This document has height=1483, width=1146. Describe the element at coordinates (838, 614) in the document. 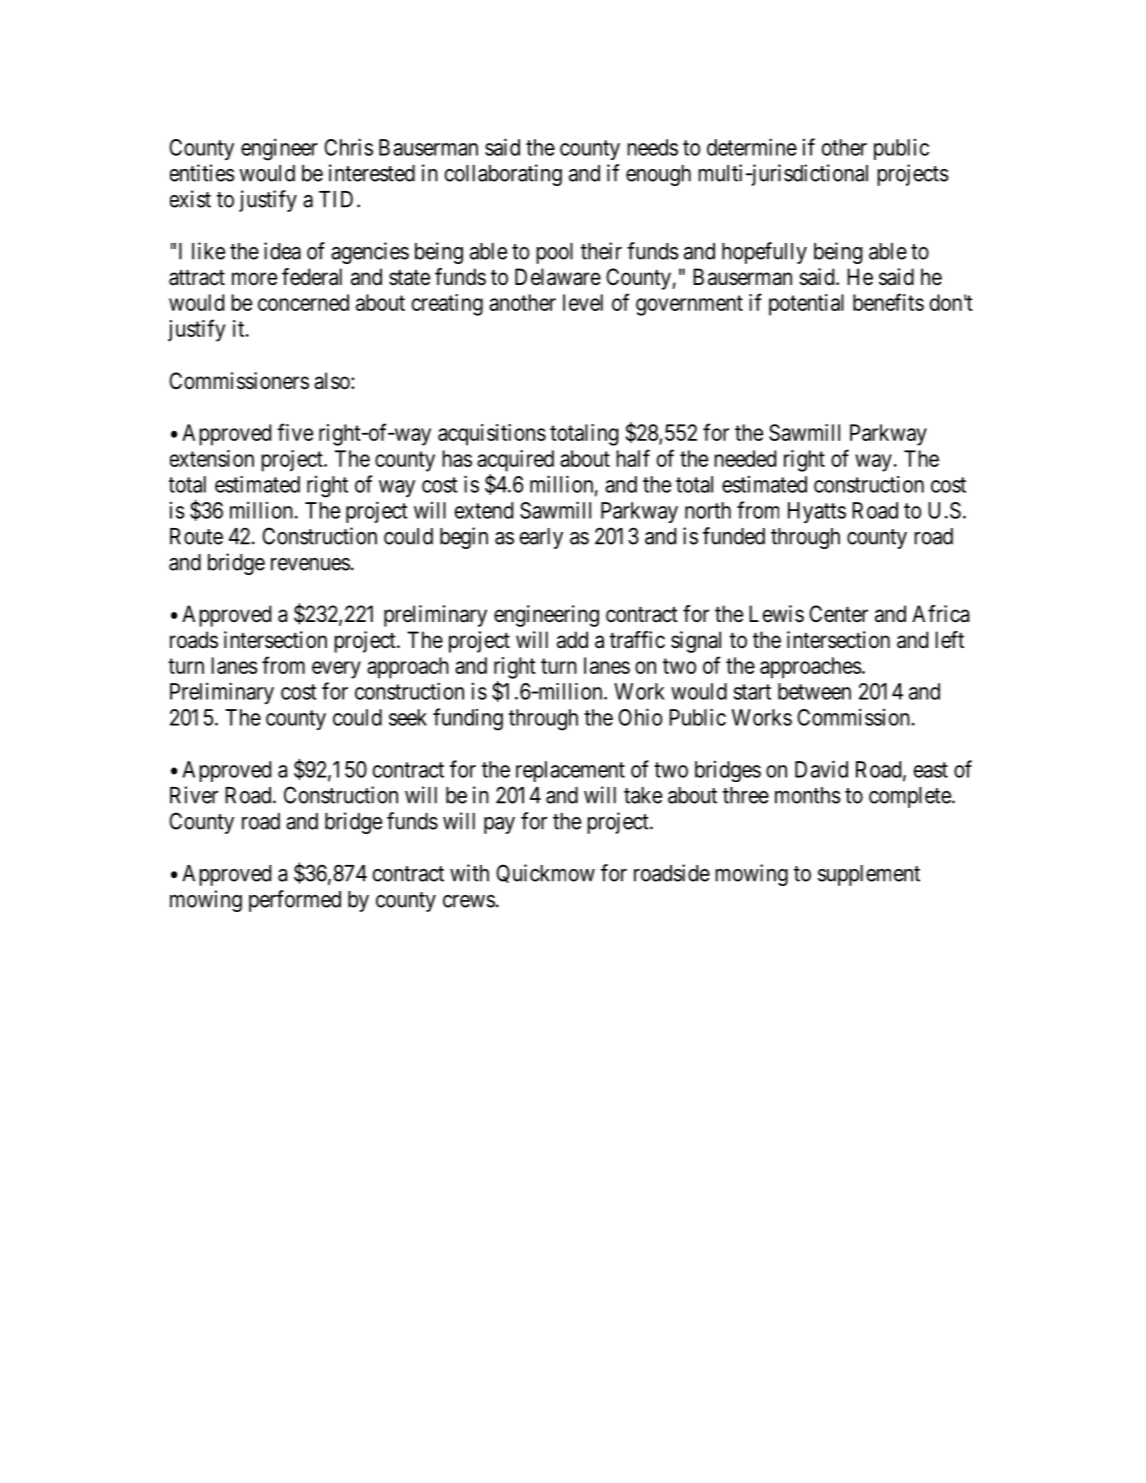

I see `Center` at that location.
